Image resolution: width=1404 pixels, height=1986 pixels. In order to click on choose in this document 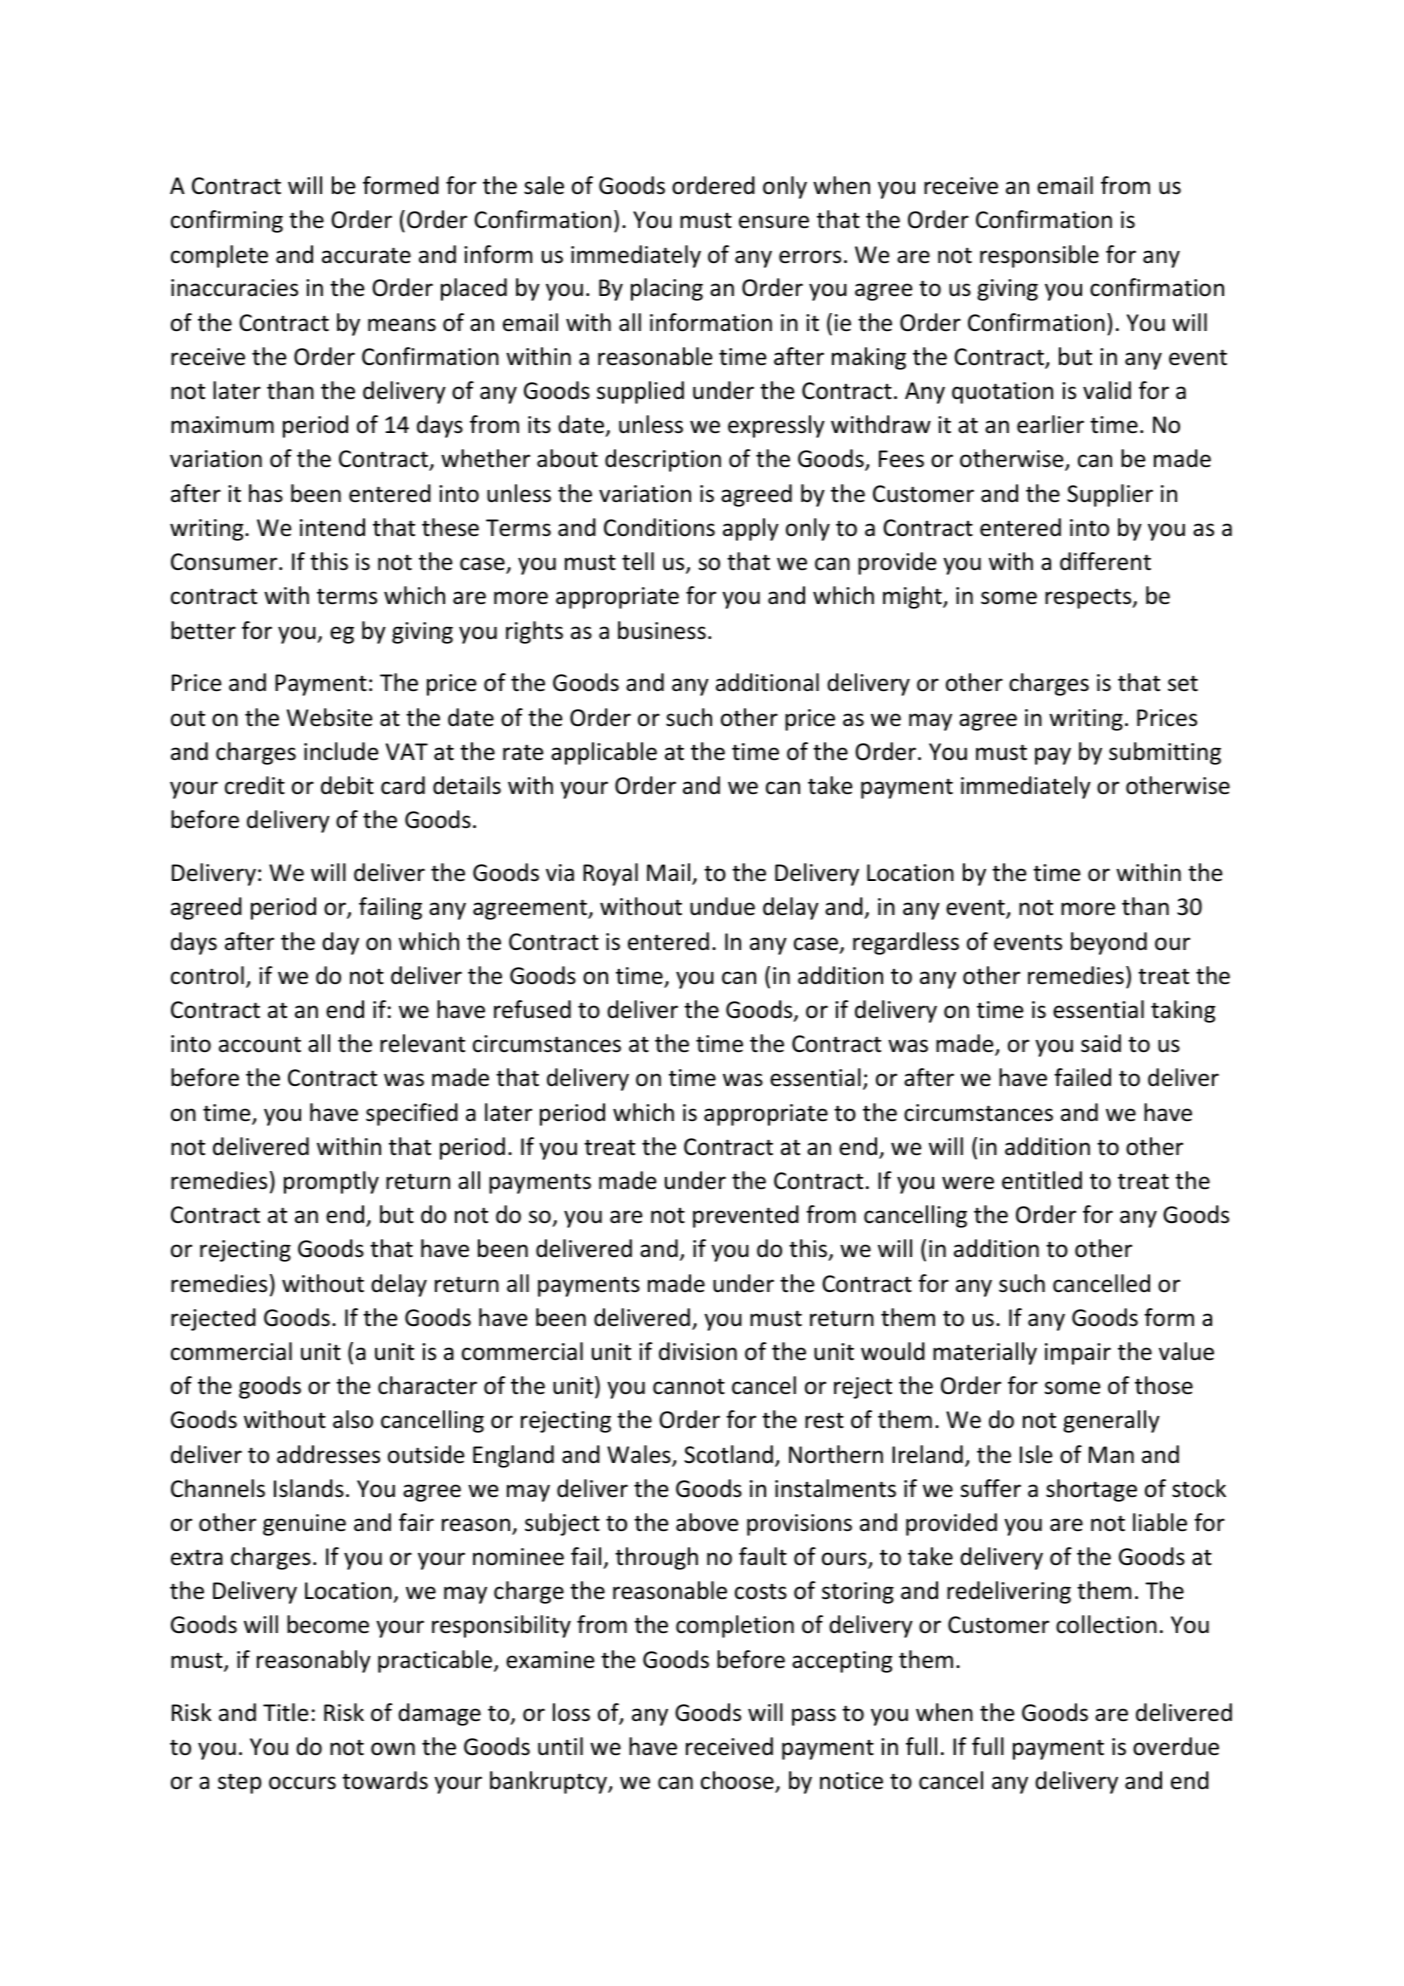, I will do `click(738, 1781)`.
